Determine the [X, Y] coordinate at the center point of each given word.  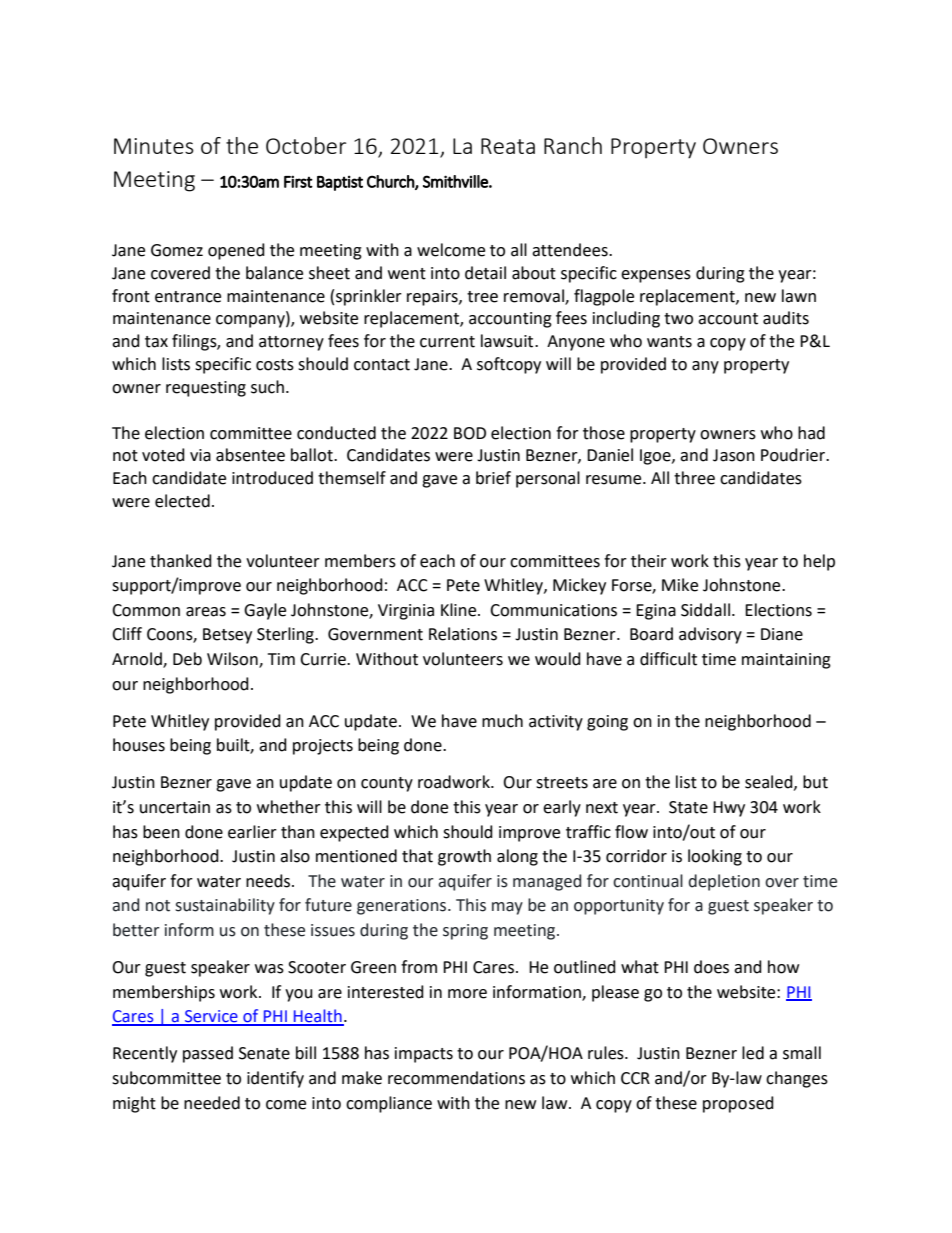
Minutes [154, 146]
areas [206, 612]
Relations [463, 634]
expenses [656, 276]
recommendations [456, 1078]
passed [208, 1054]
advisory [710, 635]
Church [391, 182]
